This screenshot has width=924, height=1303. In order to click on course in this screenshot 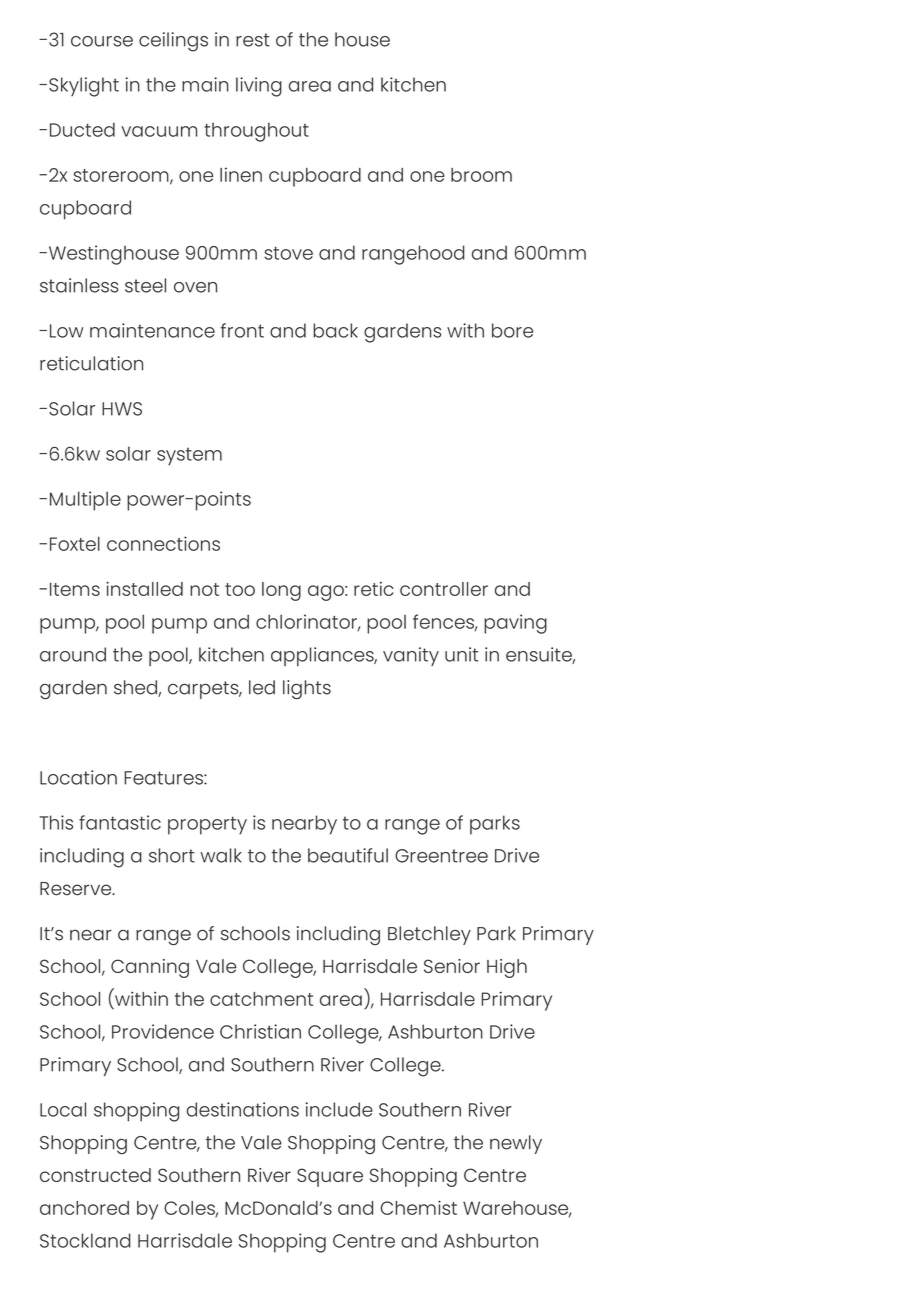, I will do `click(102, 41)`.
